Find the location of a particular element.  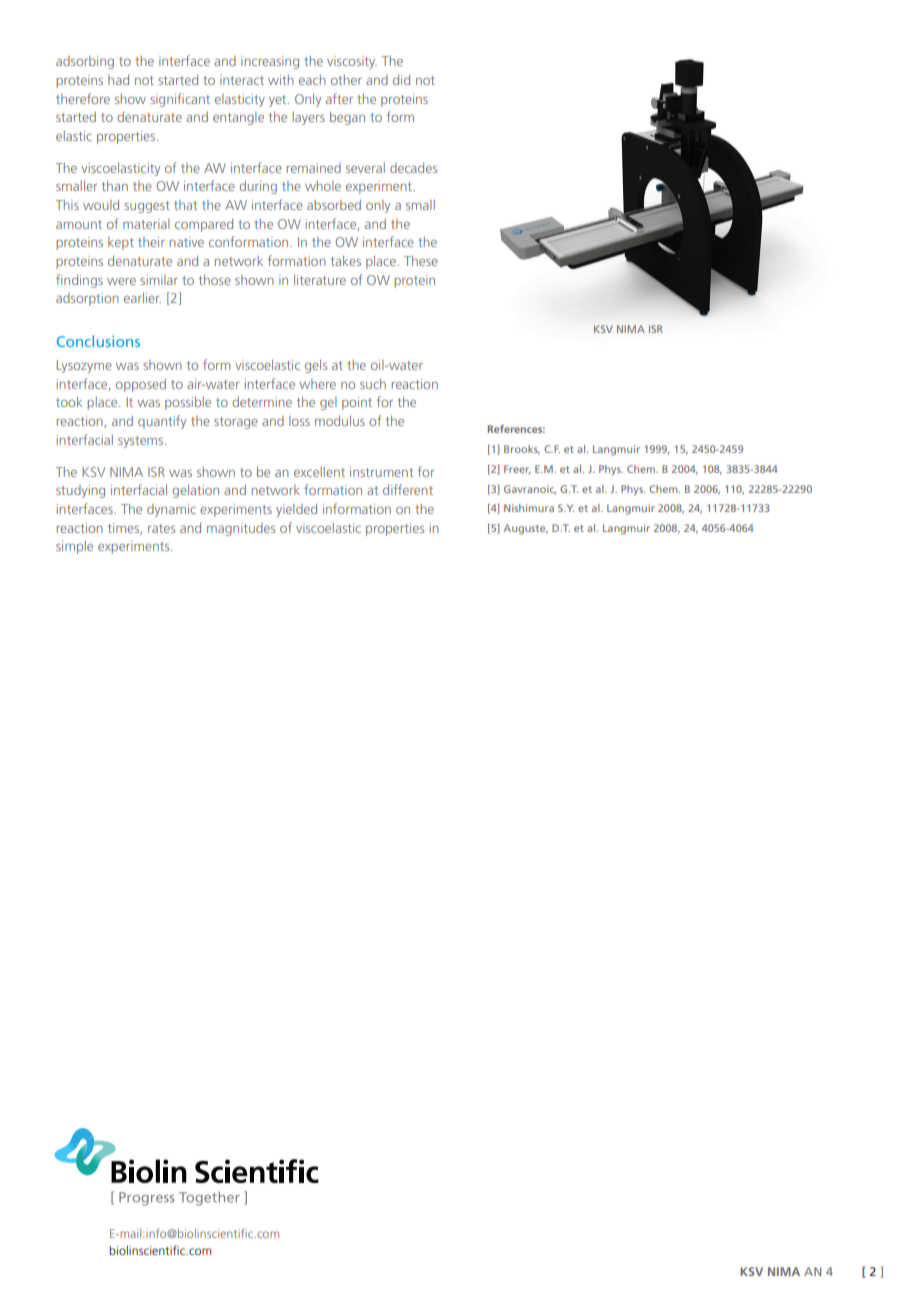

did is located at coordinates (401, 79).
